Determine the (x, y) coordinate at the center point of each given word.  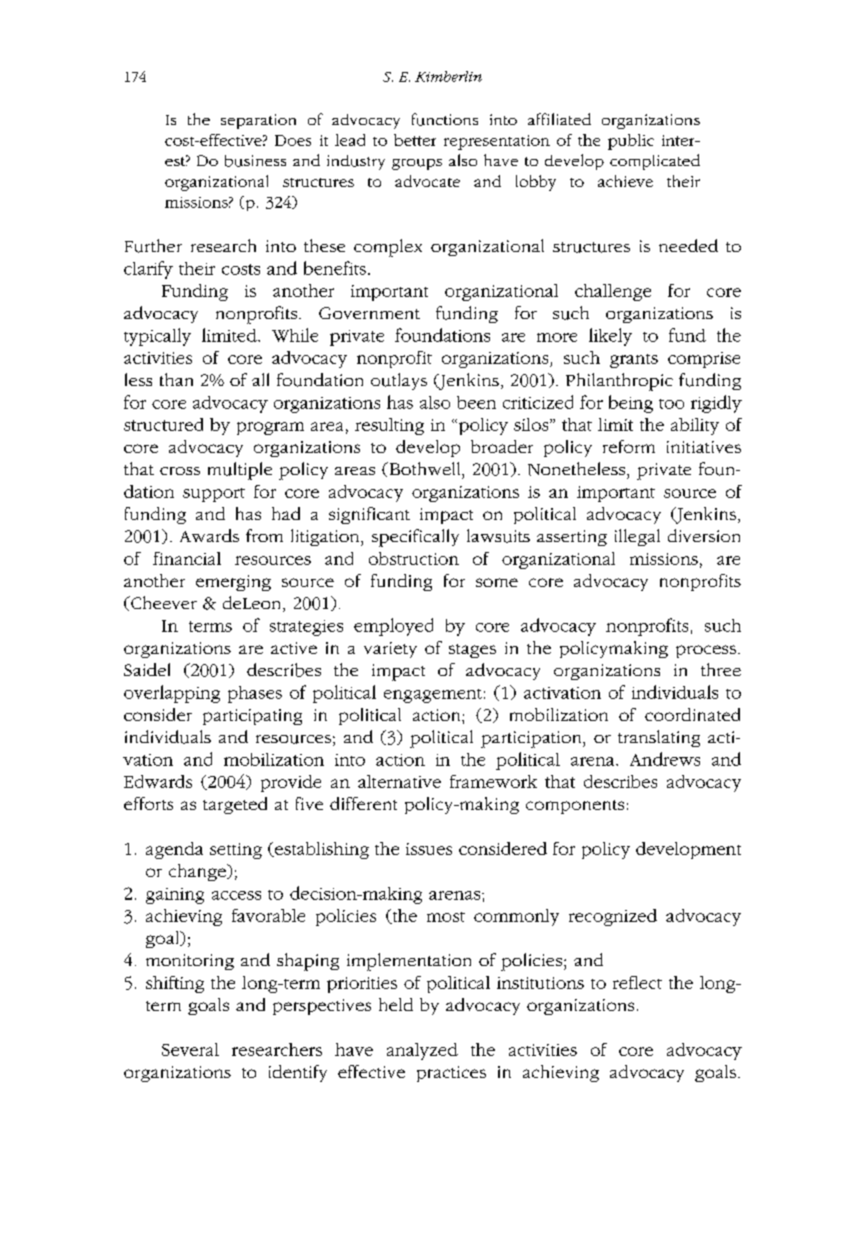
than (176, 379)
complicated (655, 162)
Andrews (665, 759)
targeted (235, 805)
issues (429, 849)
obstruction (414, 558)
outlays (399, 381)
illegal (637, 537)
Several (190, 1049)
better (415, 140)
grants (634, 361)
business (255, 161)
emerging (233, 583)
